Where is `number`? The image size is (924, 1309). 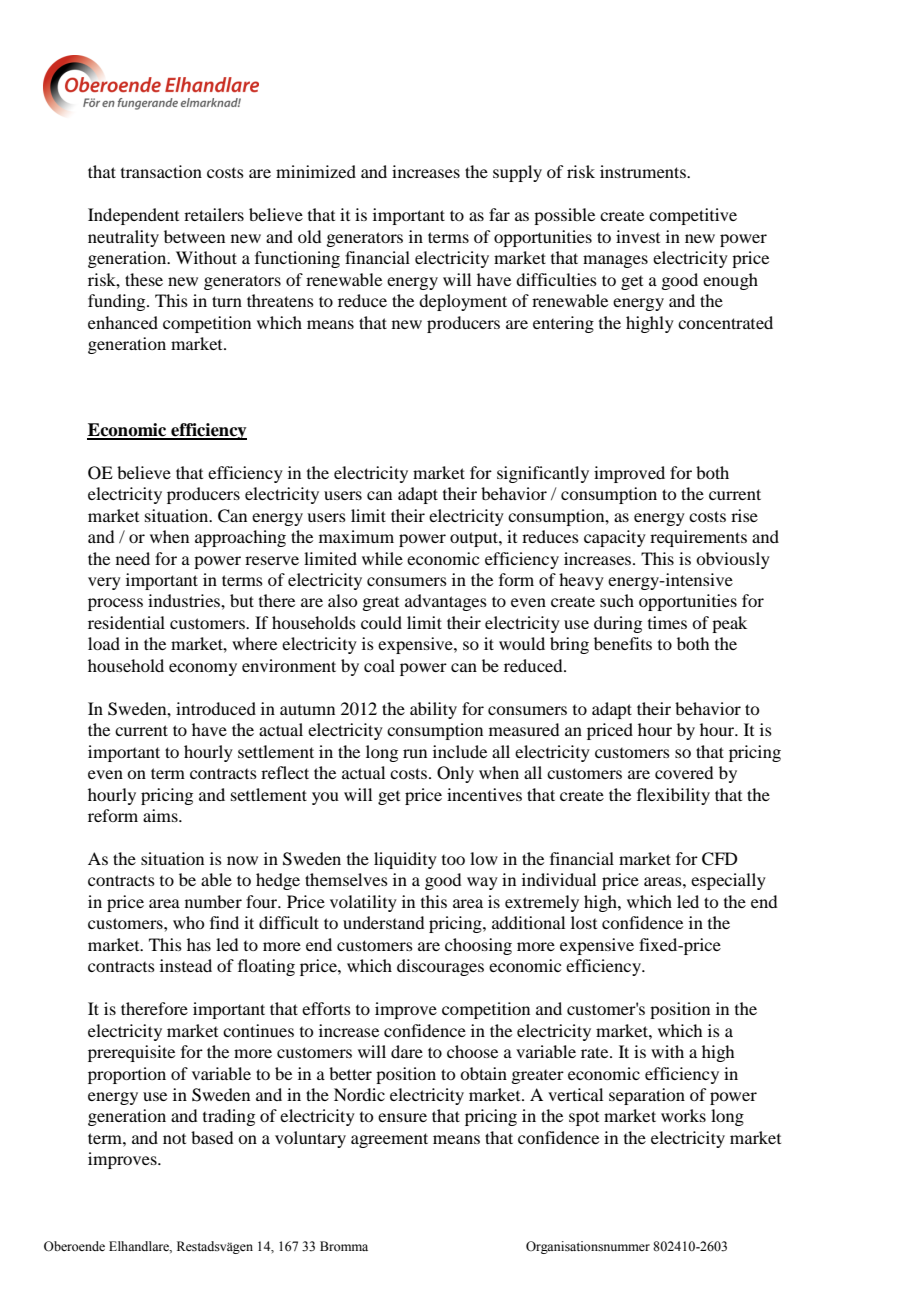 number is located at coordinates (213, 901).
